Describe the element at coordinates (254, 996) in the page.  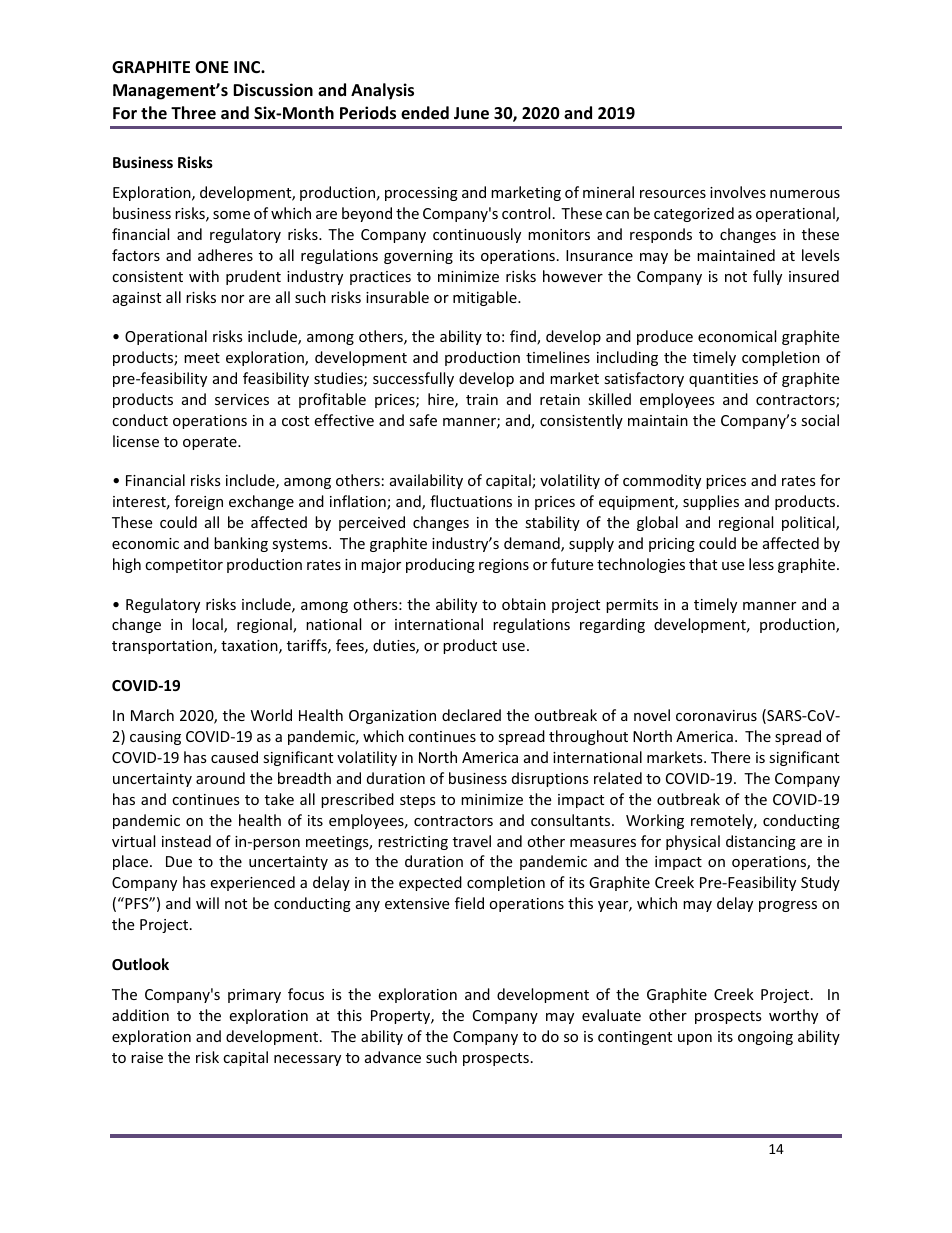
I see `primary` at that location.
